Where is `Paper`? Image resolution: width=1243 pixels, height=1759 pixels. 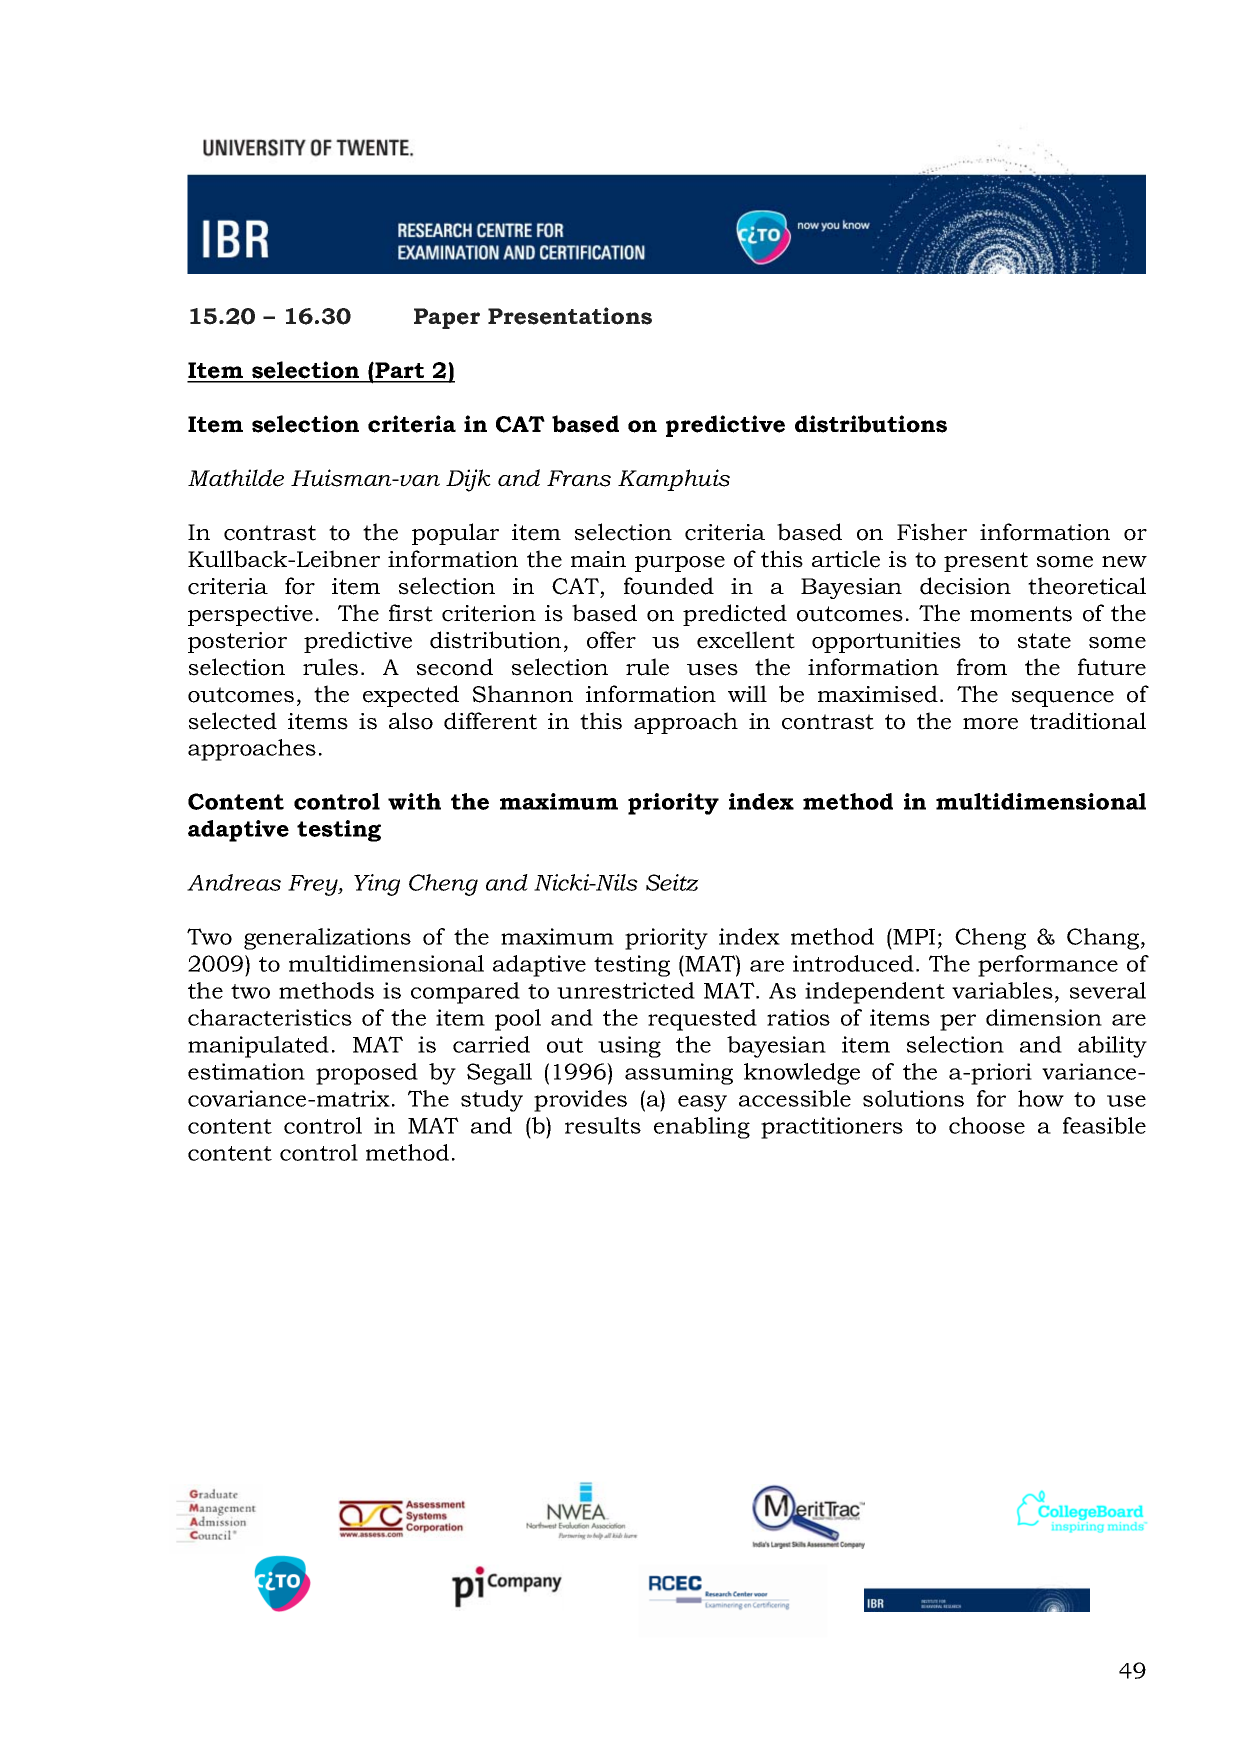 Paper is located at coordinates (447, 318).
